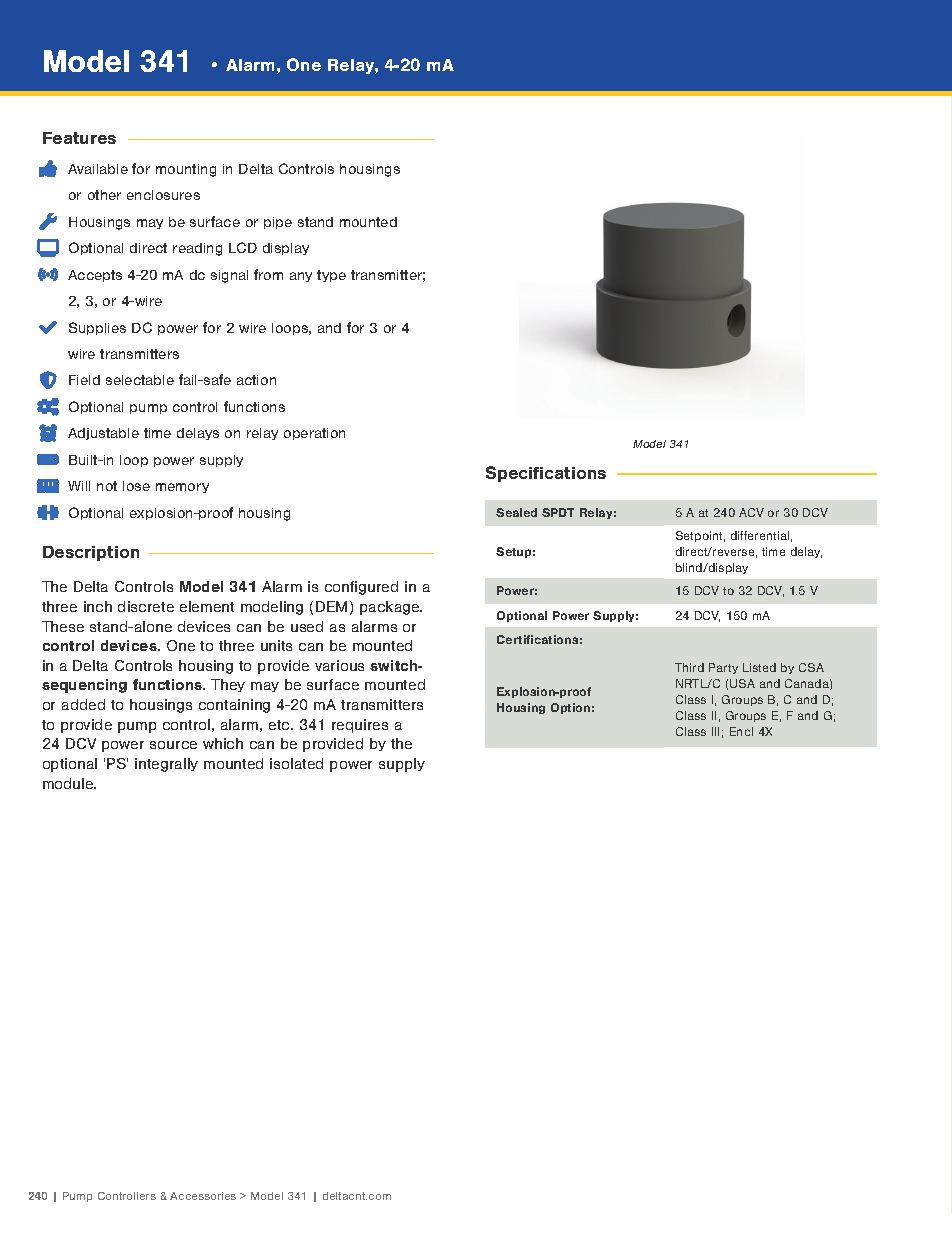 This screenshot has height=1233, width=952. What do you see at coordinates (751, 512) in the screenshot?
I see `ACV` at bounding box center [751, 512].
